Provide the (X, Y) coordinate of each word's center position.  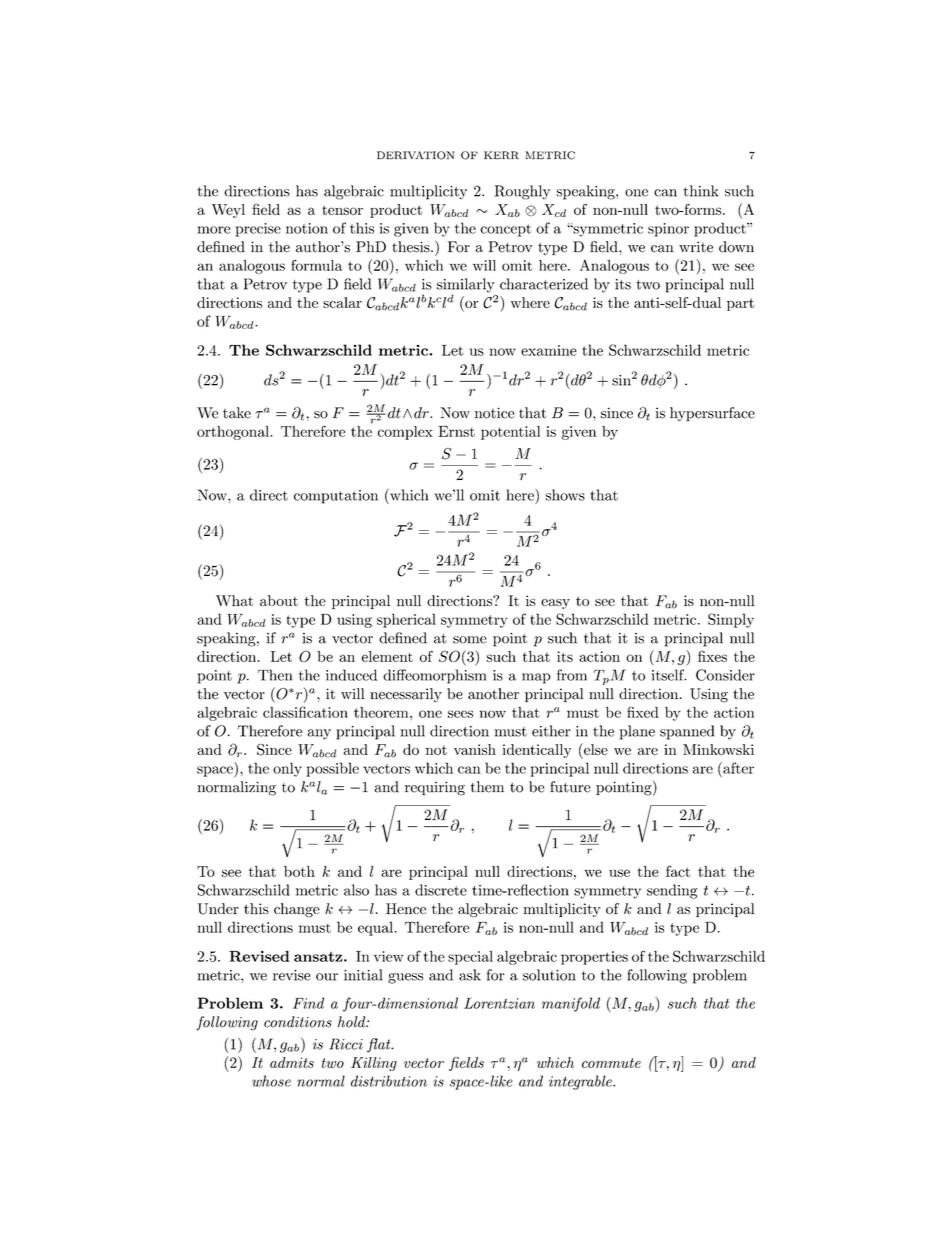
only (287, 769)
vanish (475, 749)
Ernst (456, 431)
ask (470, 975)
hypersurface (712, 414)
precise (258, 230)
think (700, 191)
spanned (687, 732)
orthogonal (234, 433)
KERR (501, 155)
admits (292, 1062)
